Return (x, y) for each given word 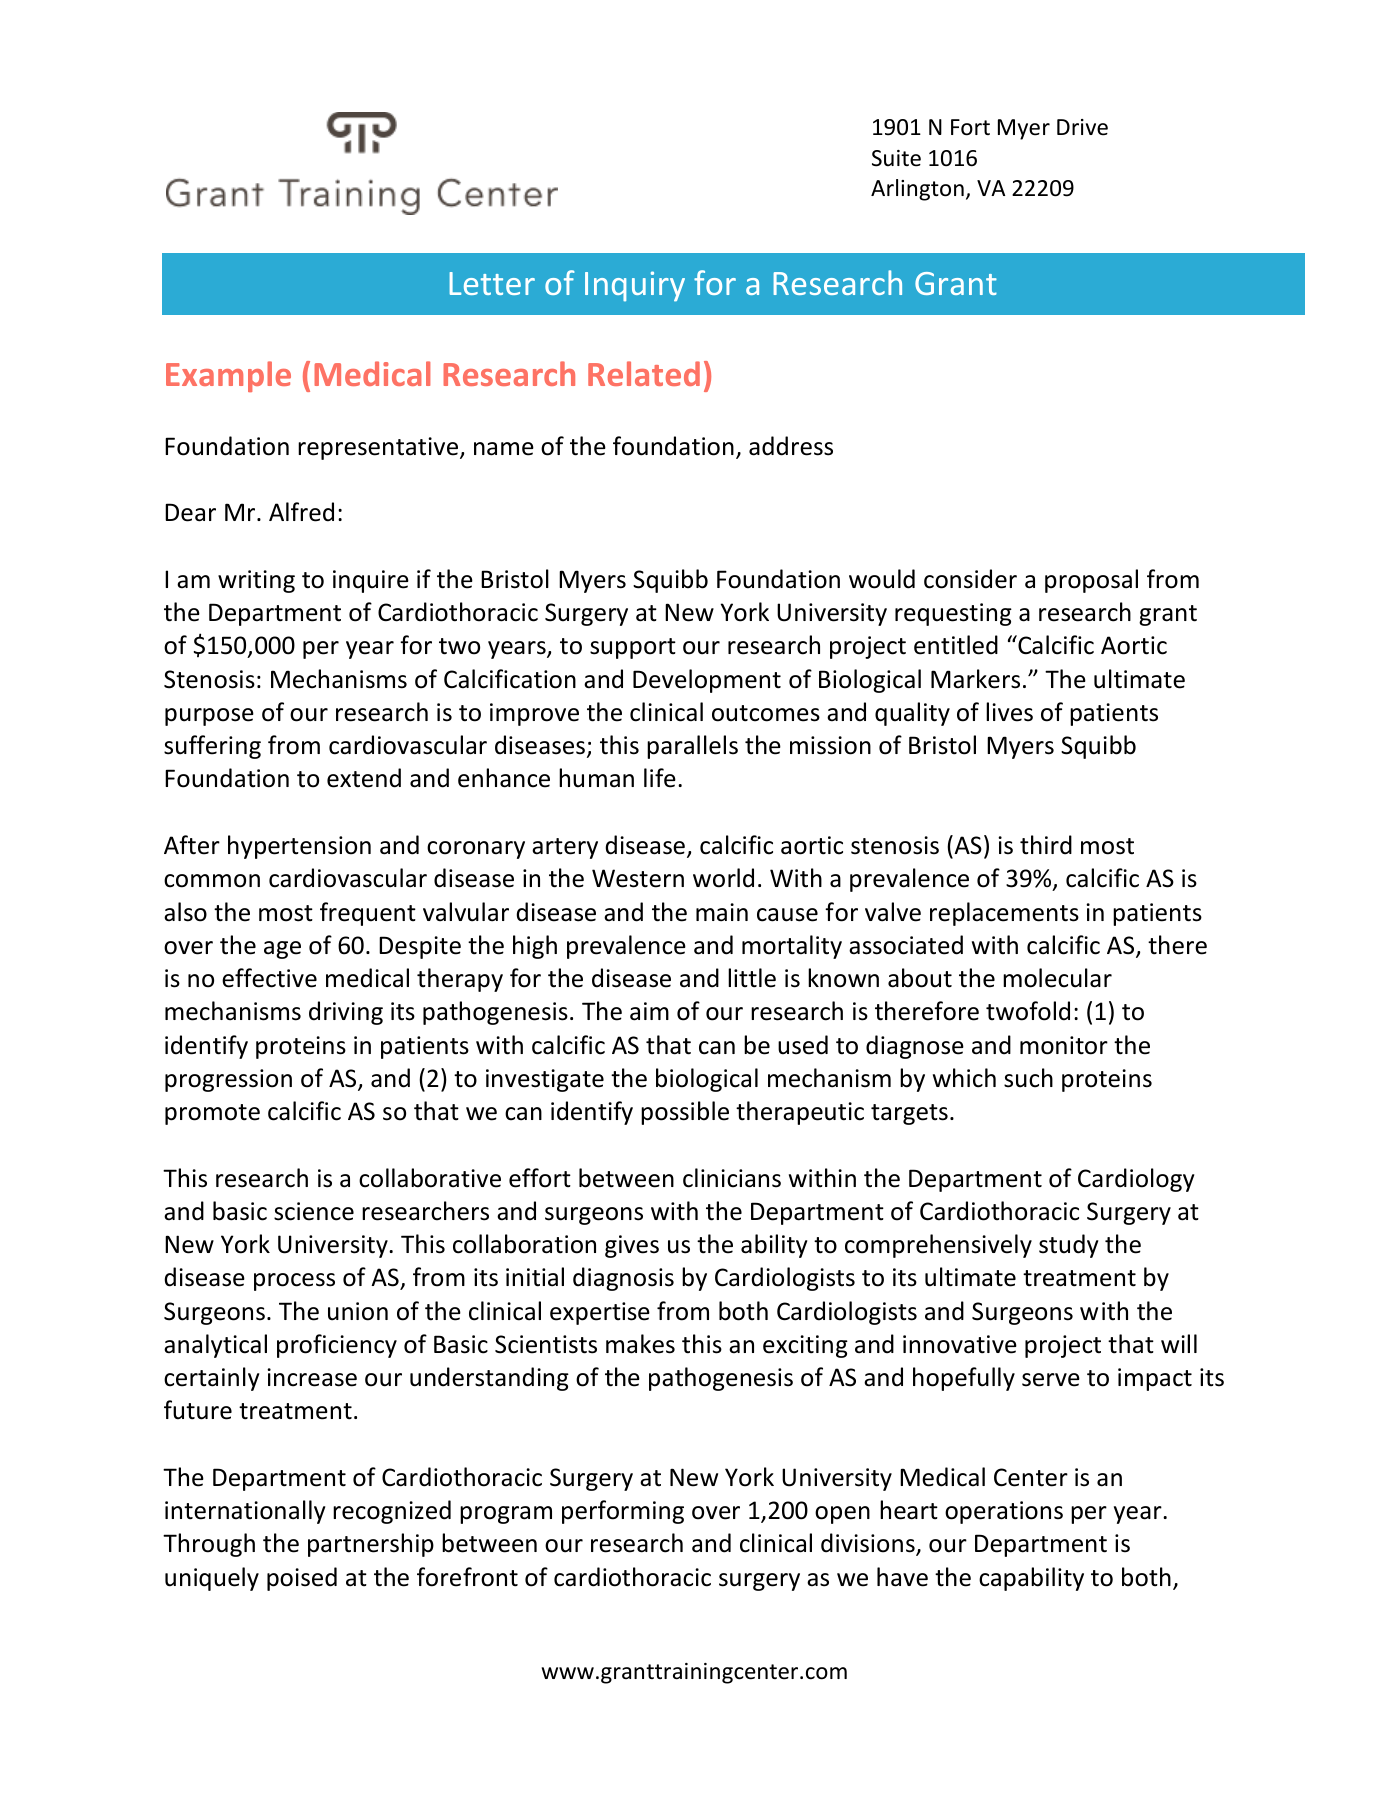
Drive (1082, 127)
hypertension (299, 847)
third (1046, 845)
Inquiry (635, 286)
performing (623, 1512)
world (723, 878)
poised (302, 1579)
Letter (492, 283)
